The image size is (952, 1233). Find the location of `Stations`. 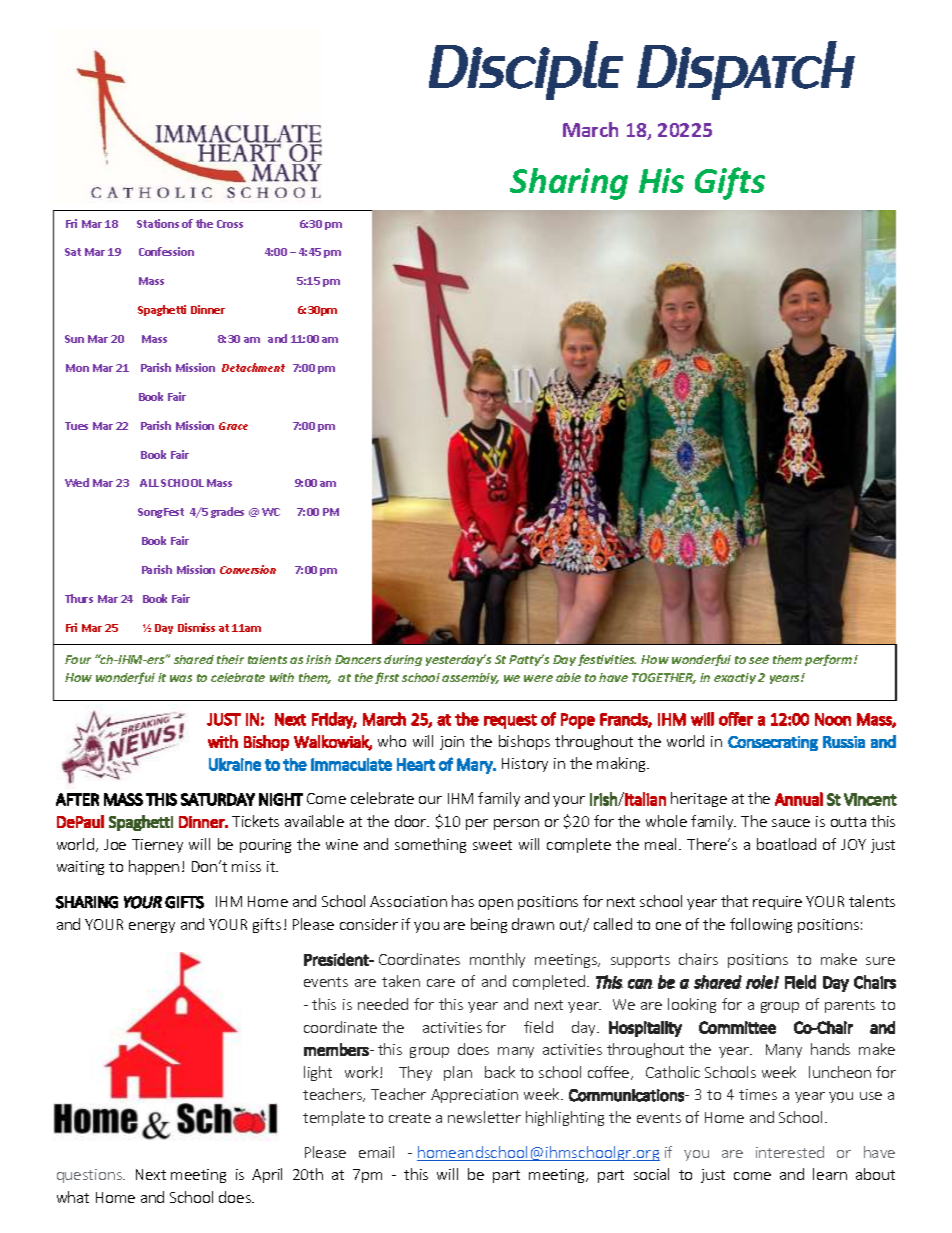

Stations is located at coordinates (158, 223).
